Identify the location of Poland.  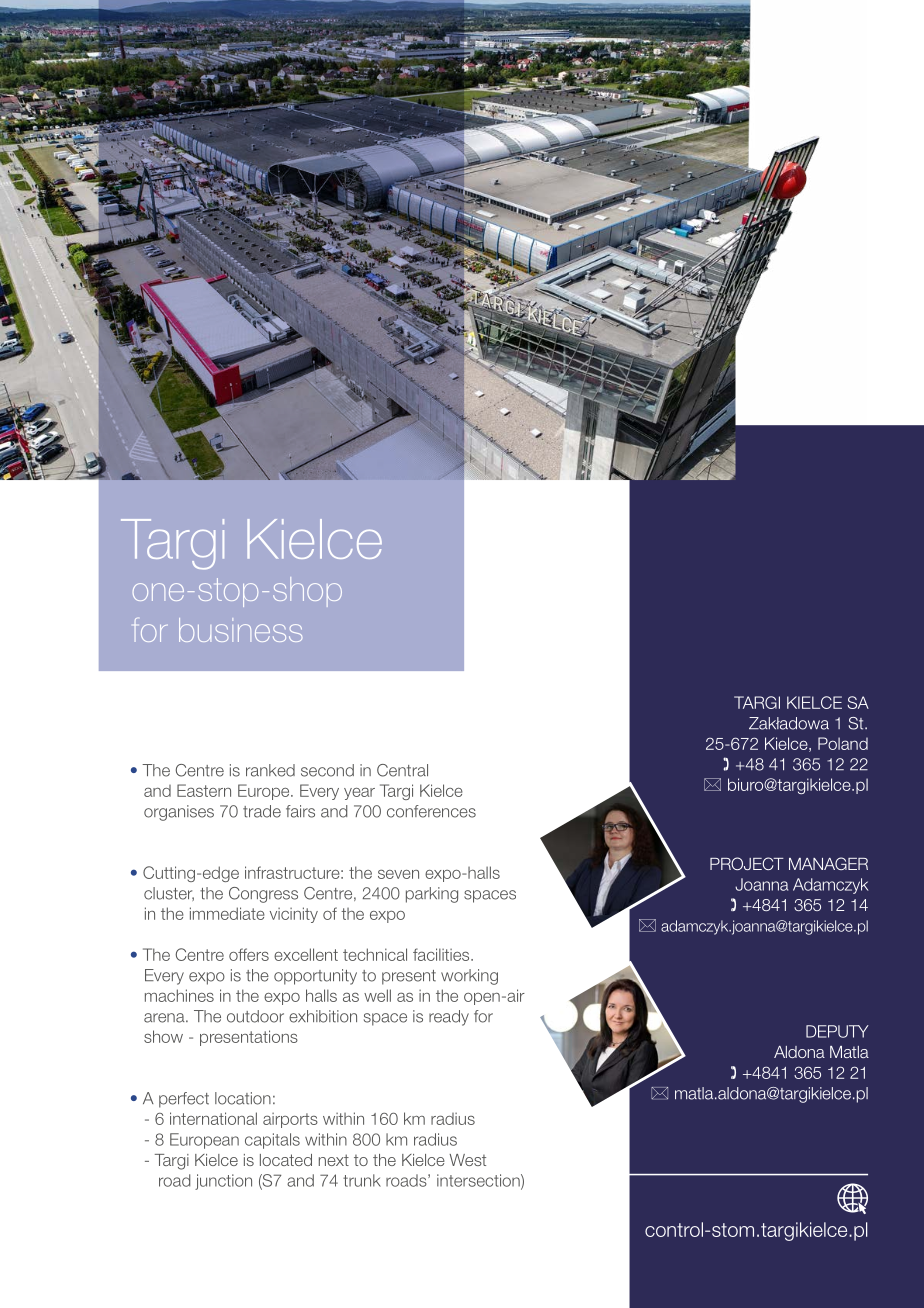
(843, 743).
